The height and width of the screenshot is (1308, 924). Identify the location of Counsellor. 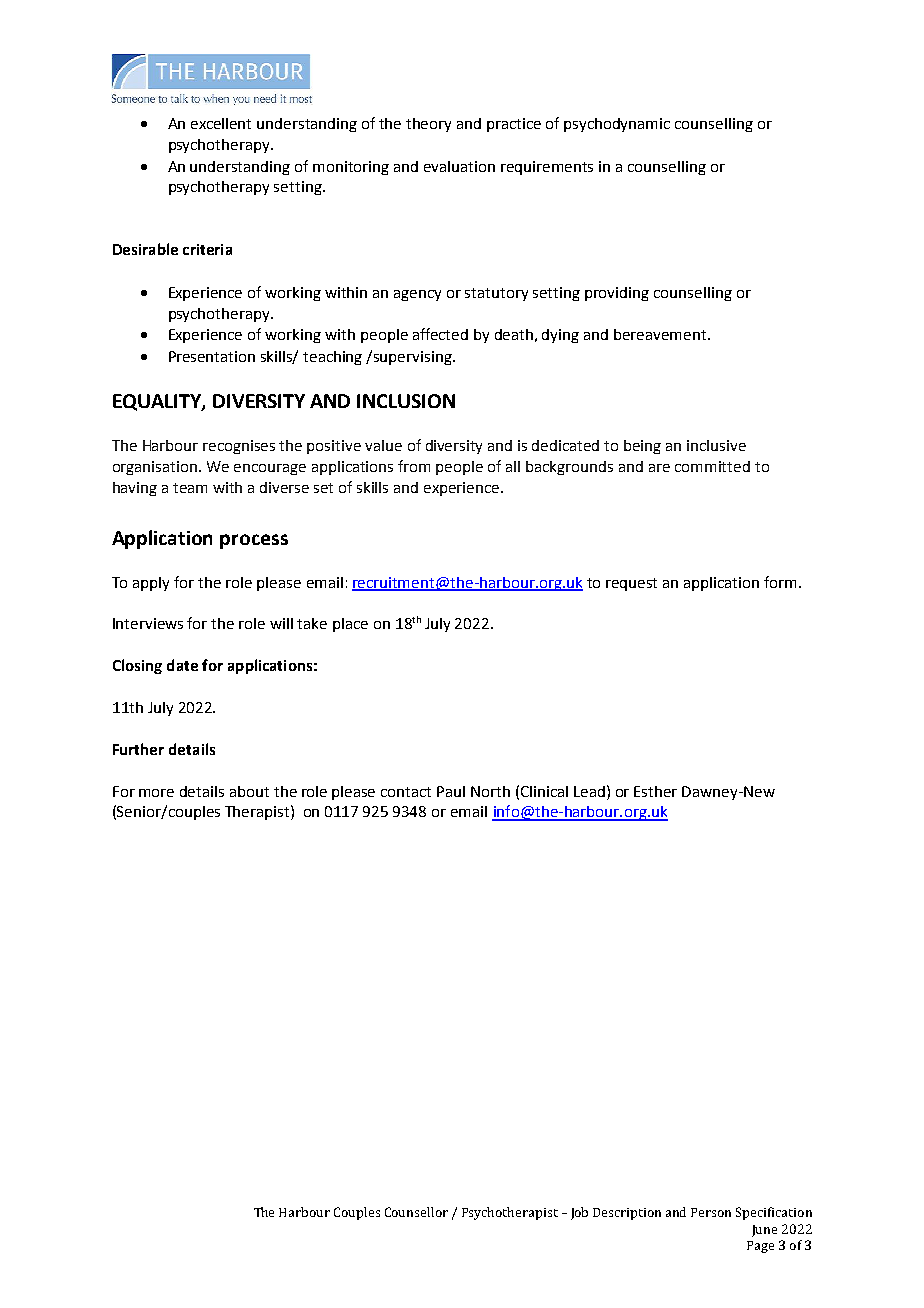
(416, 1212).
